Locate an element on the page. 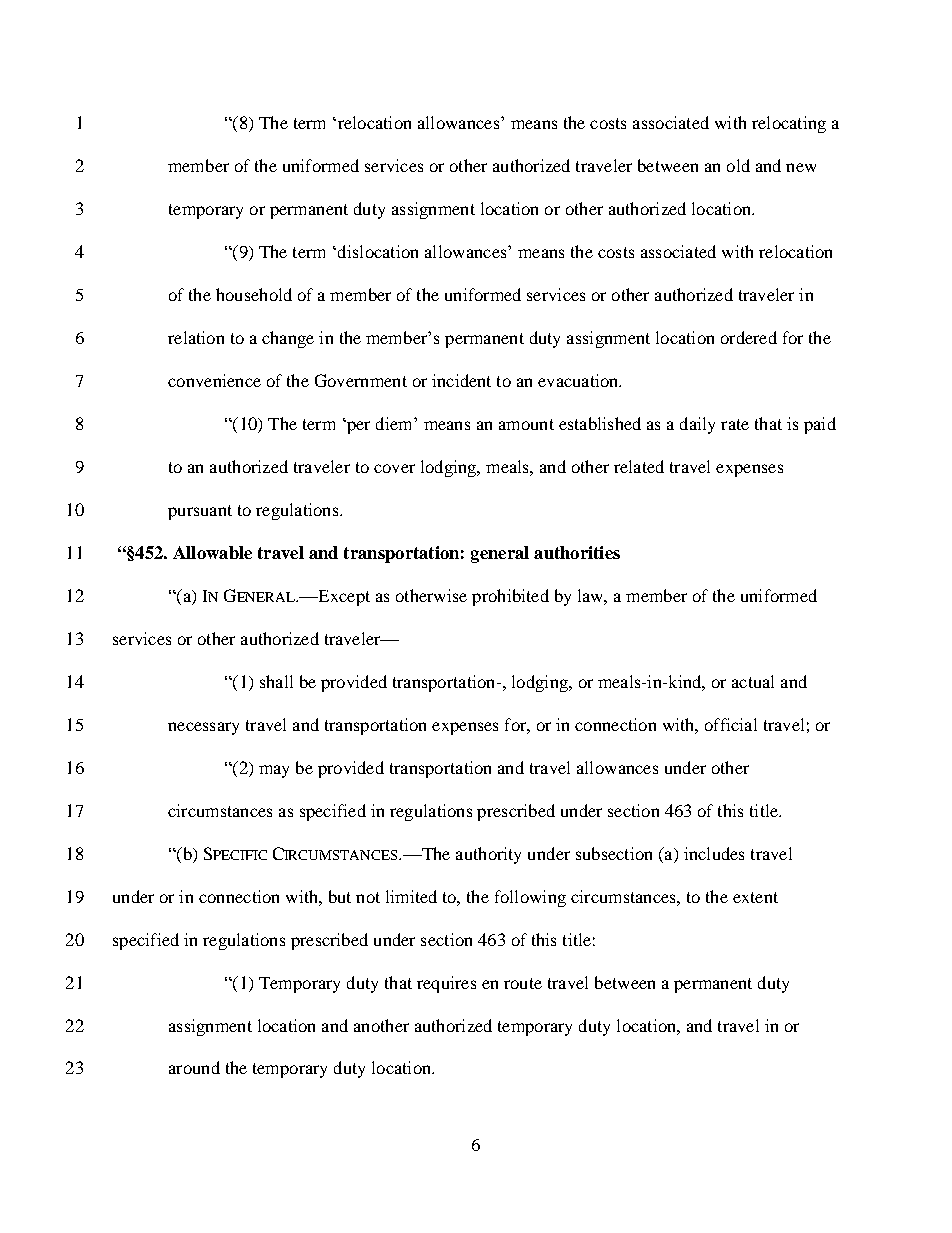 The image size is (952, 1233). relocating is located at coordinates (789, 124).
